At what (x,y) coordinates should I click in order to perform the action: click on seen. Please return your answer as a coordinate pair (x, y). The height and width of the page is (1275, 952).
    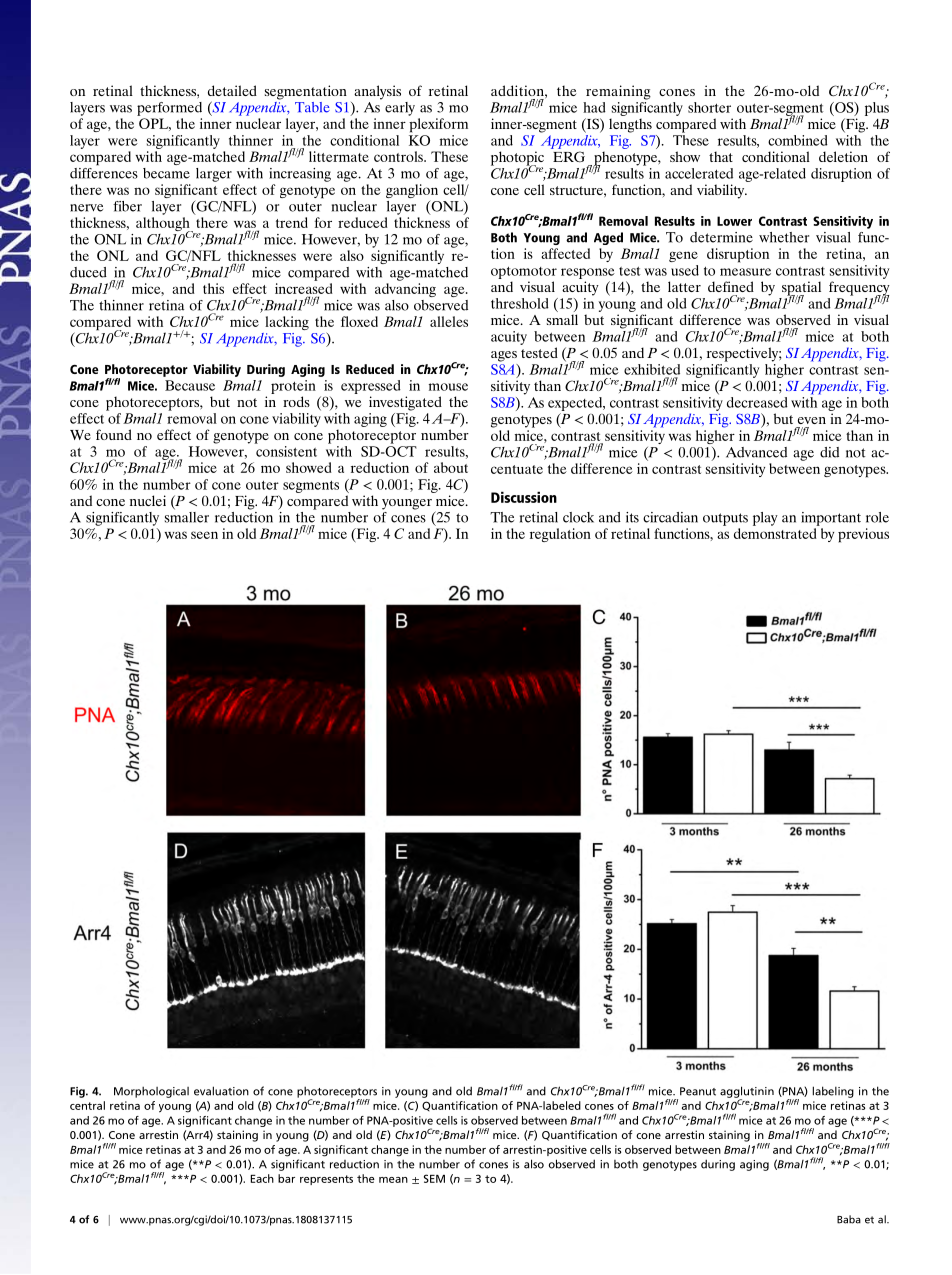
    Looking at the image, I should click on (204, 535).
